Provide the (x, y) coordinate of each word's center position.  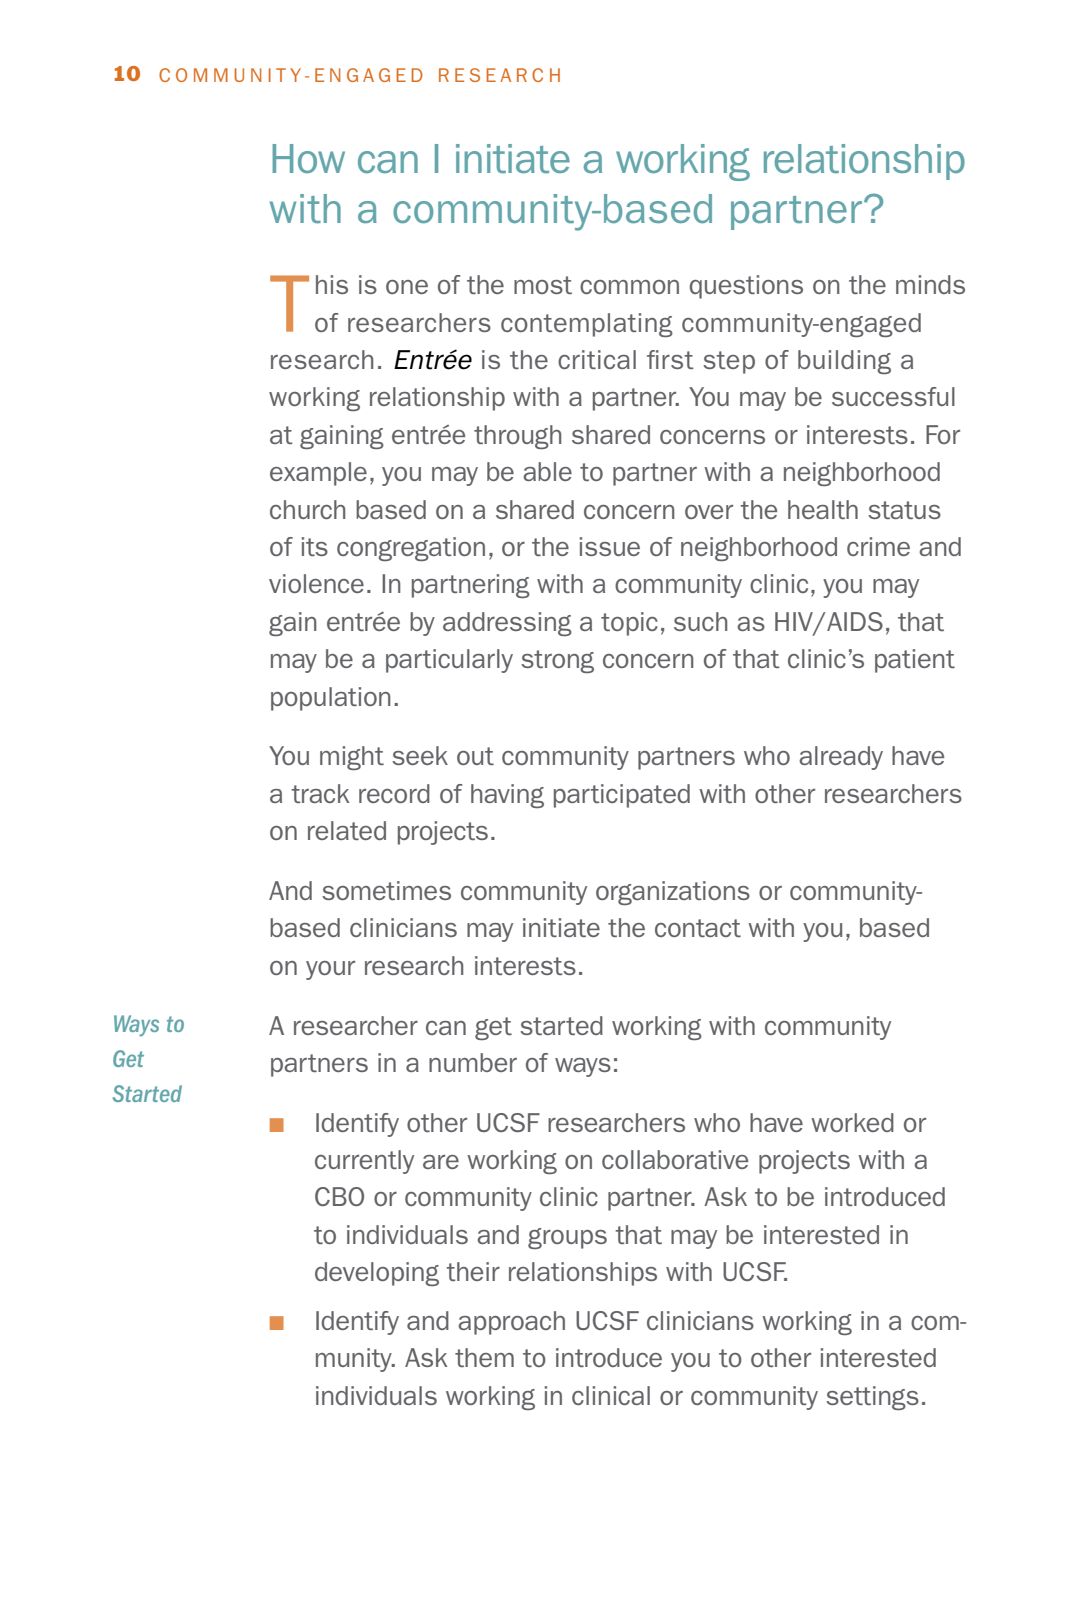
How (308, 158)
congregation (411, 549)
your (330, 970)
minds (930, 284)
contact (698, 928)
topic (629, 624)
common (629, 287)
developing (377, 1274)
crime (878, 546)
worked (852, 1122)
